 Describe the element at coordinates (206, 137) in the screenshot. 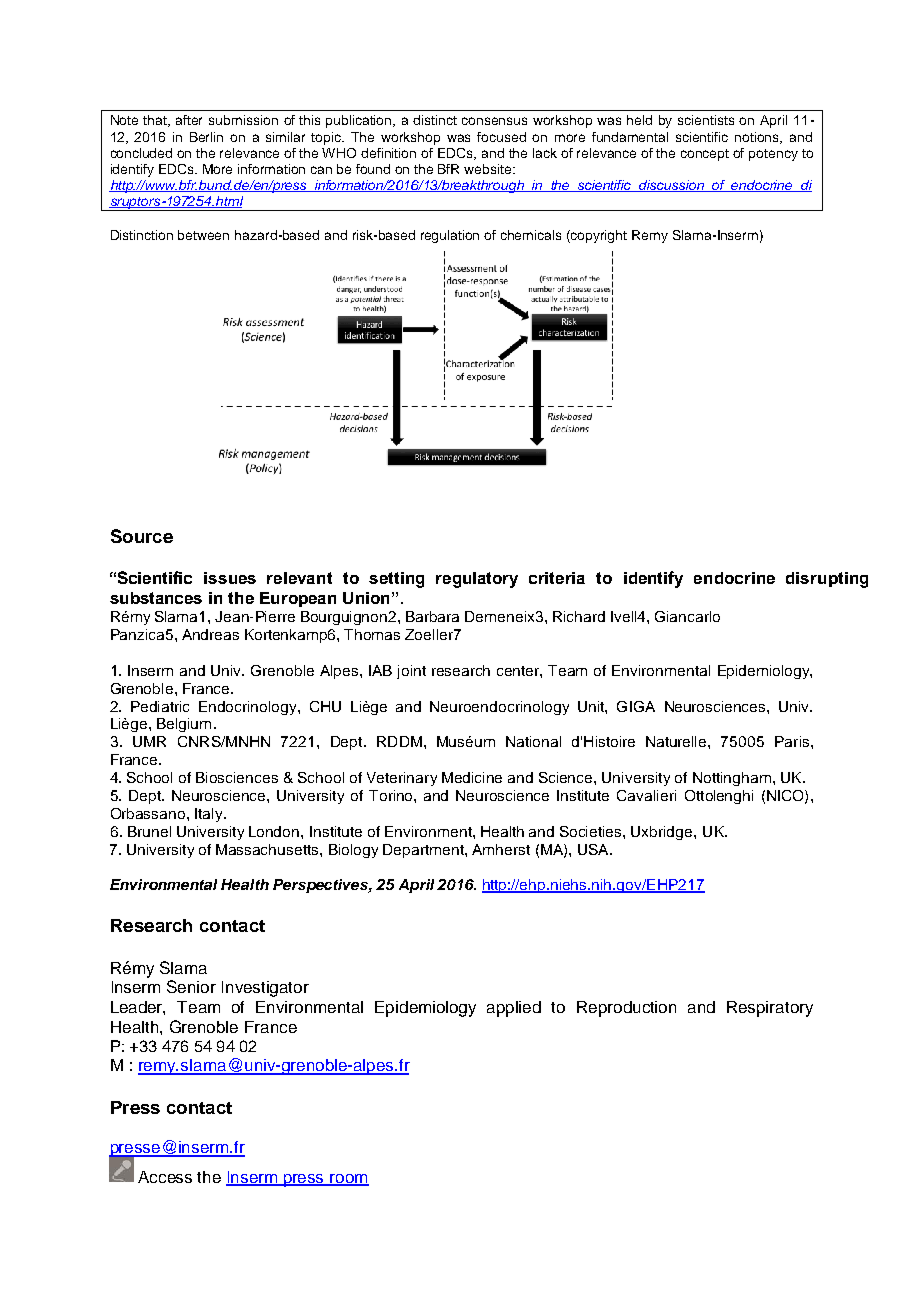

I see `Berlin` at that location.
